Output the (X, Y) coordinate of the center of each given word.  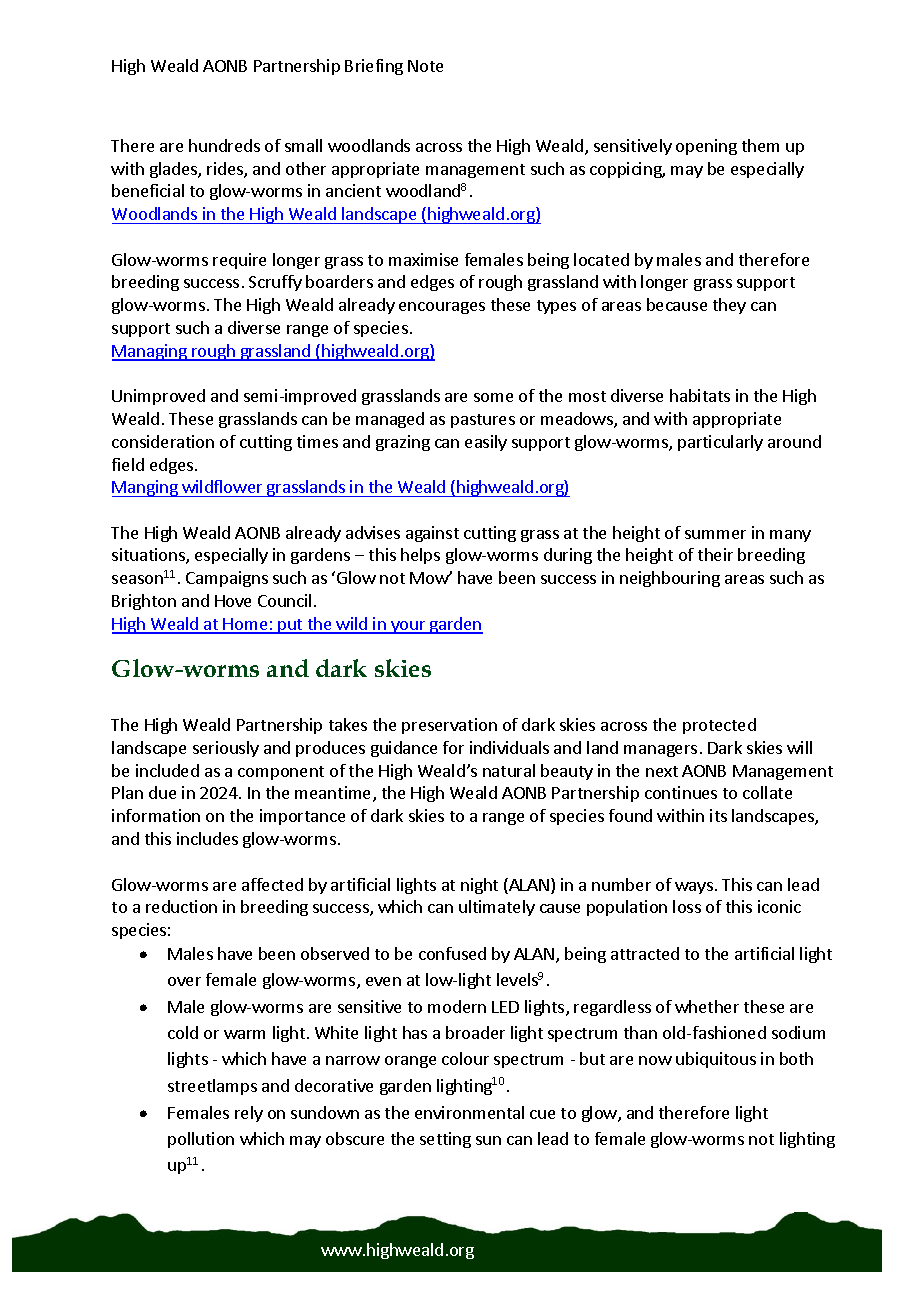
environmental (469, 1112)
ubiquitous (716, 1060)
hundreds (224, 145)
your (408, 627)
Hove (233, 601)
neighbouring (670, 579)
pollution (201, 1140)
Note (425, 66)
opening (706, 147)
